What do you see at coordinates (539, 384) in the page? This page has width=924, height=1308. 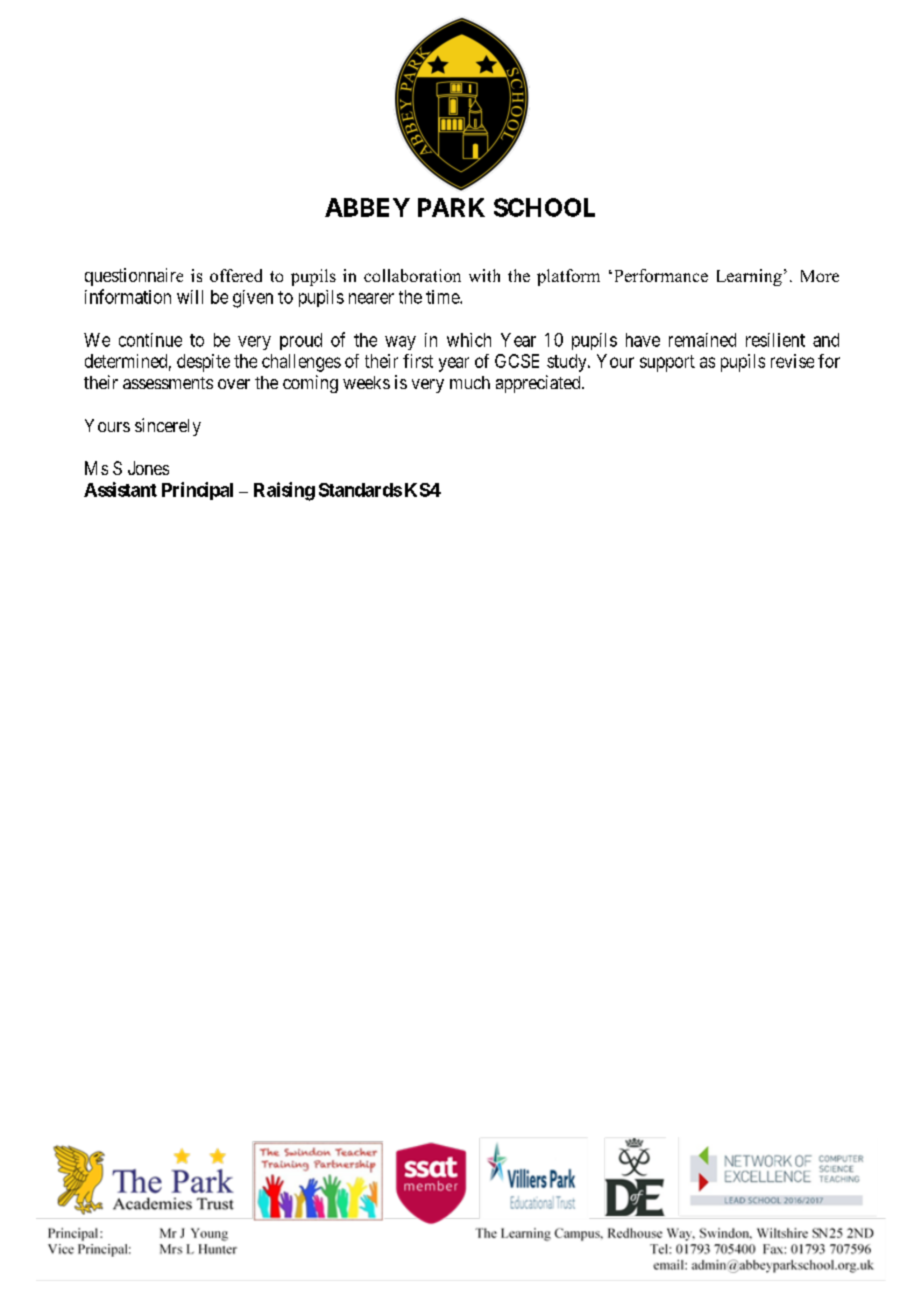 I see `appreciated` at bounding box center [539, 384].
